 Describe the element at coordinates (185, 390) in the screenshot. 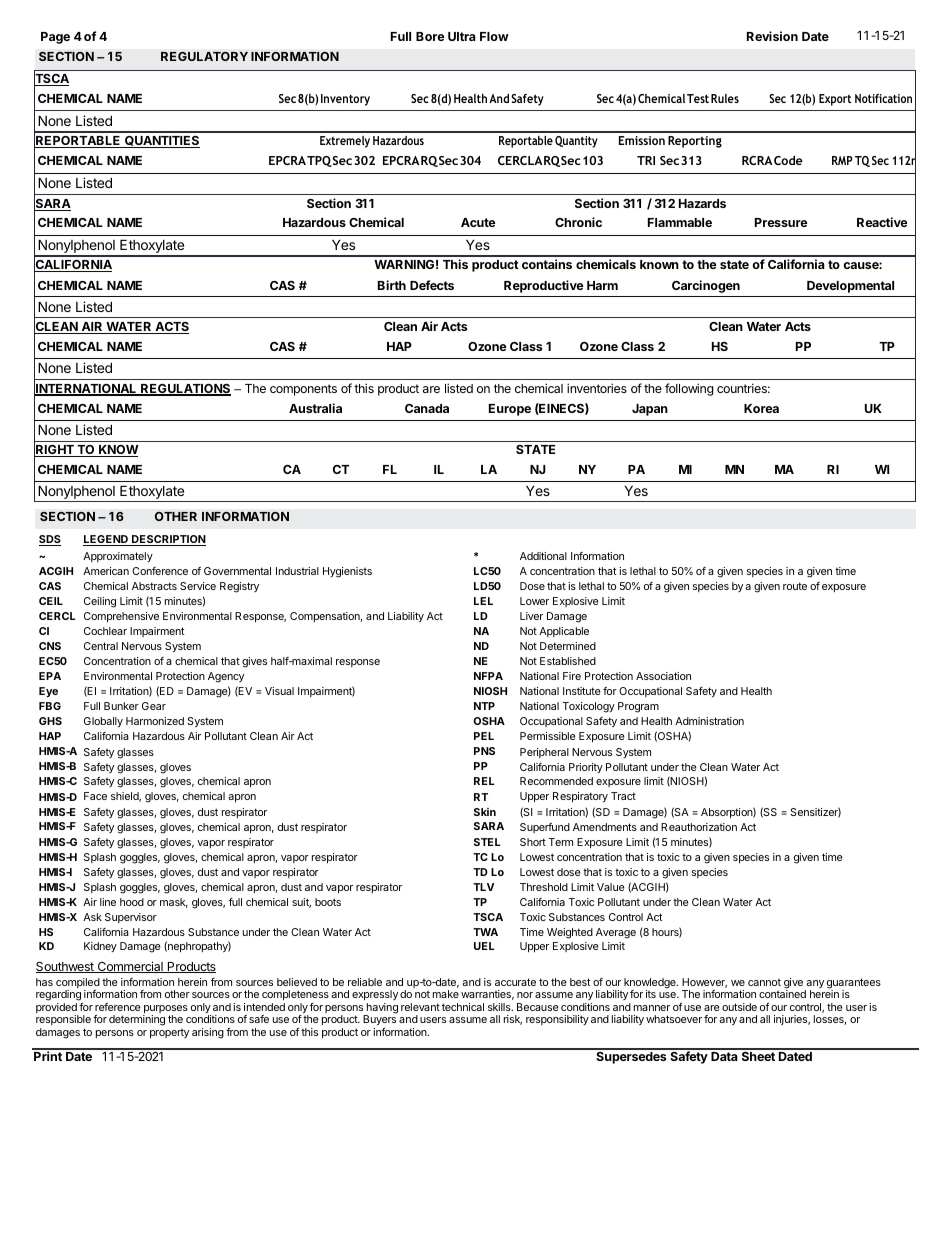

I see `REGULATIONS` at that location.
